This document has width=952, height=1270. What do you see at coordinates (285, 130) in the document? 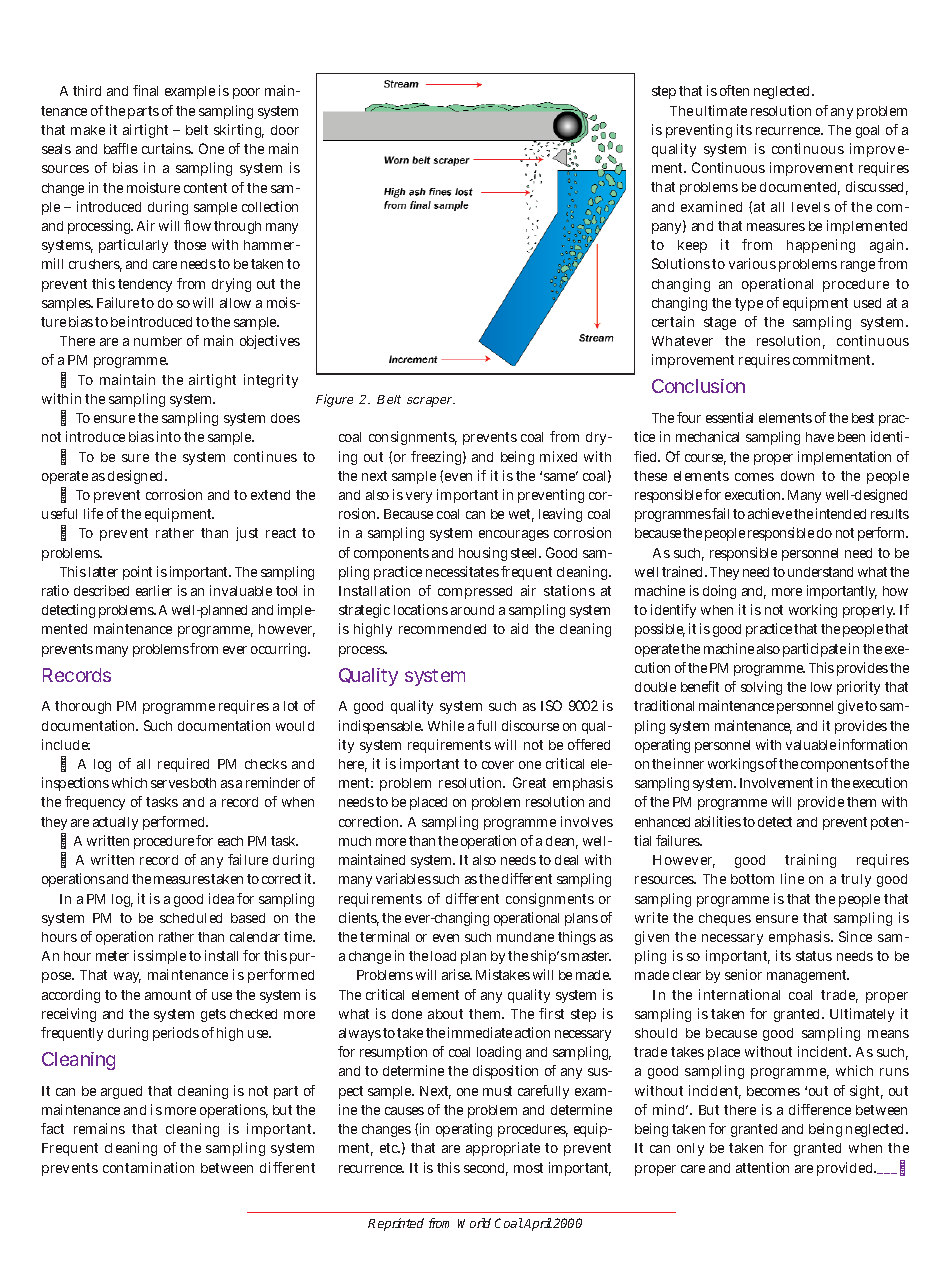
I see `door` at bounding box center [285, 130].
